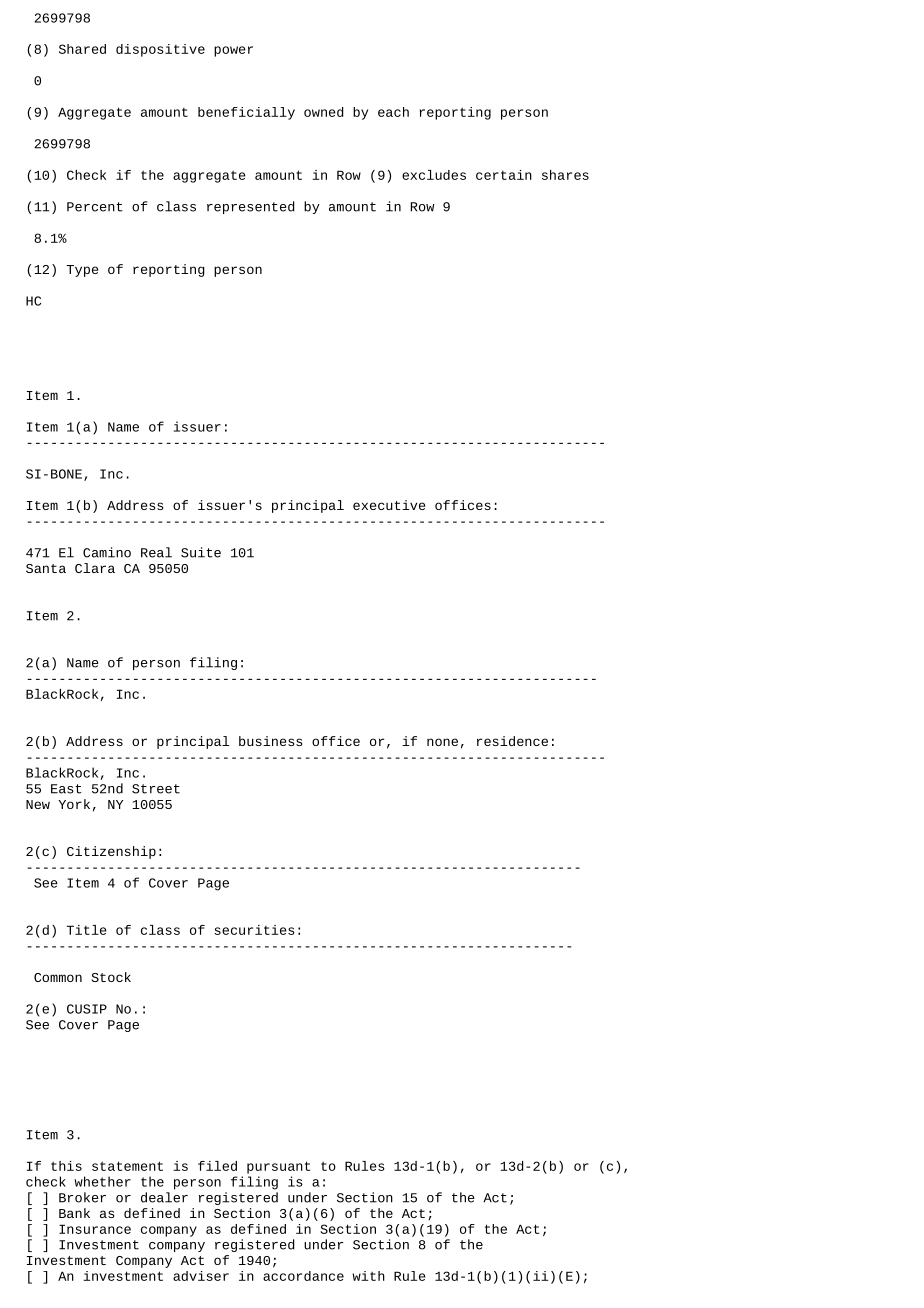  I want to click on Insurance, so click(95, 1229).
